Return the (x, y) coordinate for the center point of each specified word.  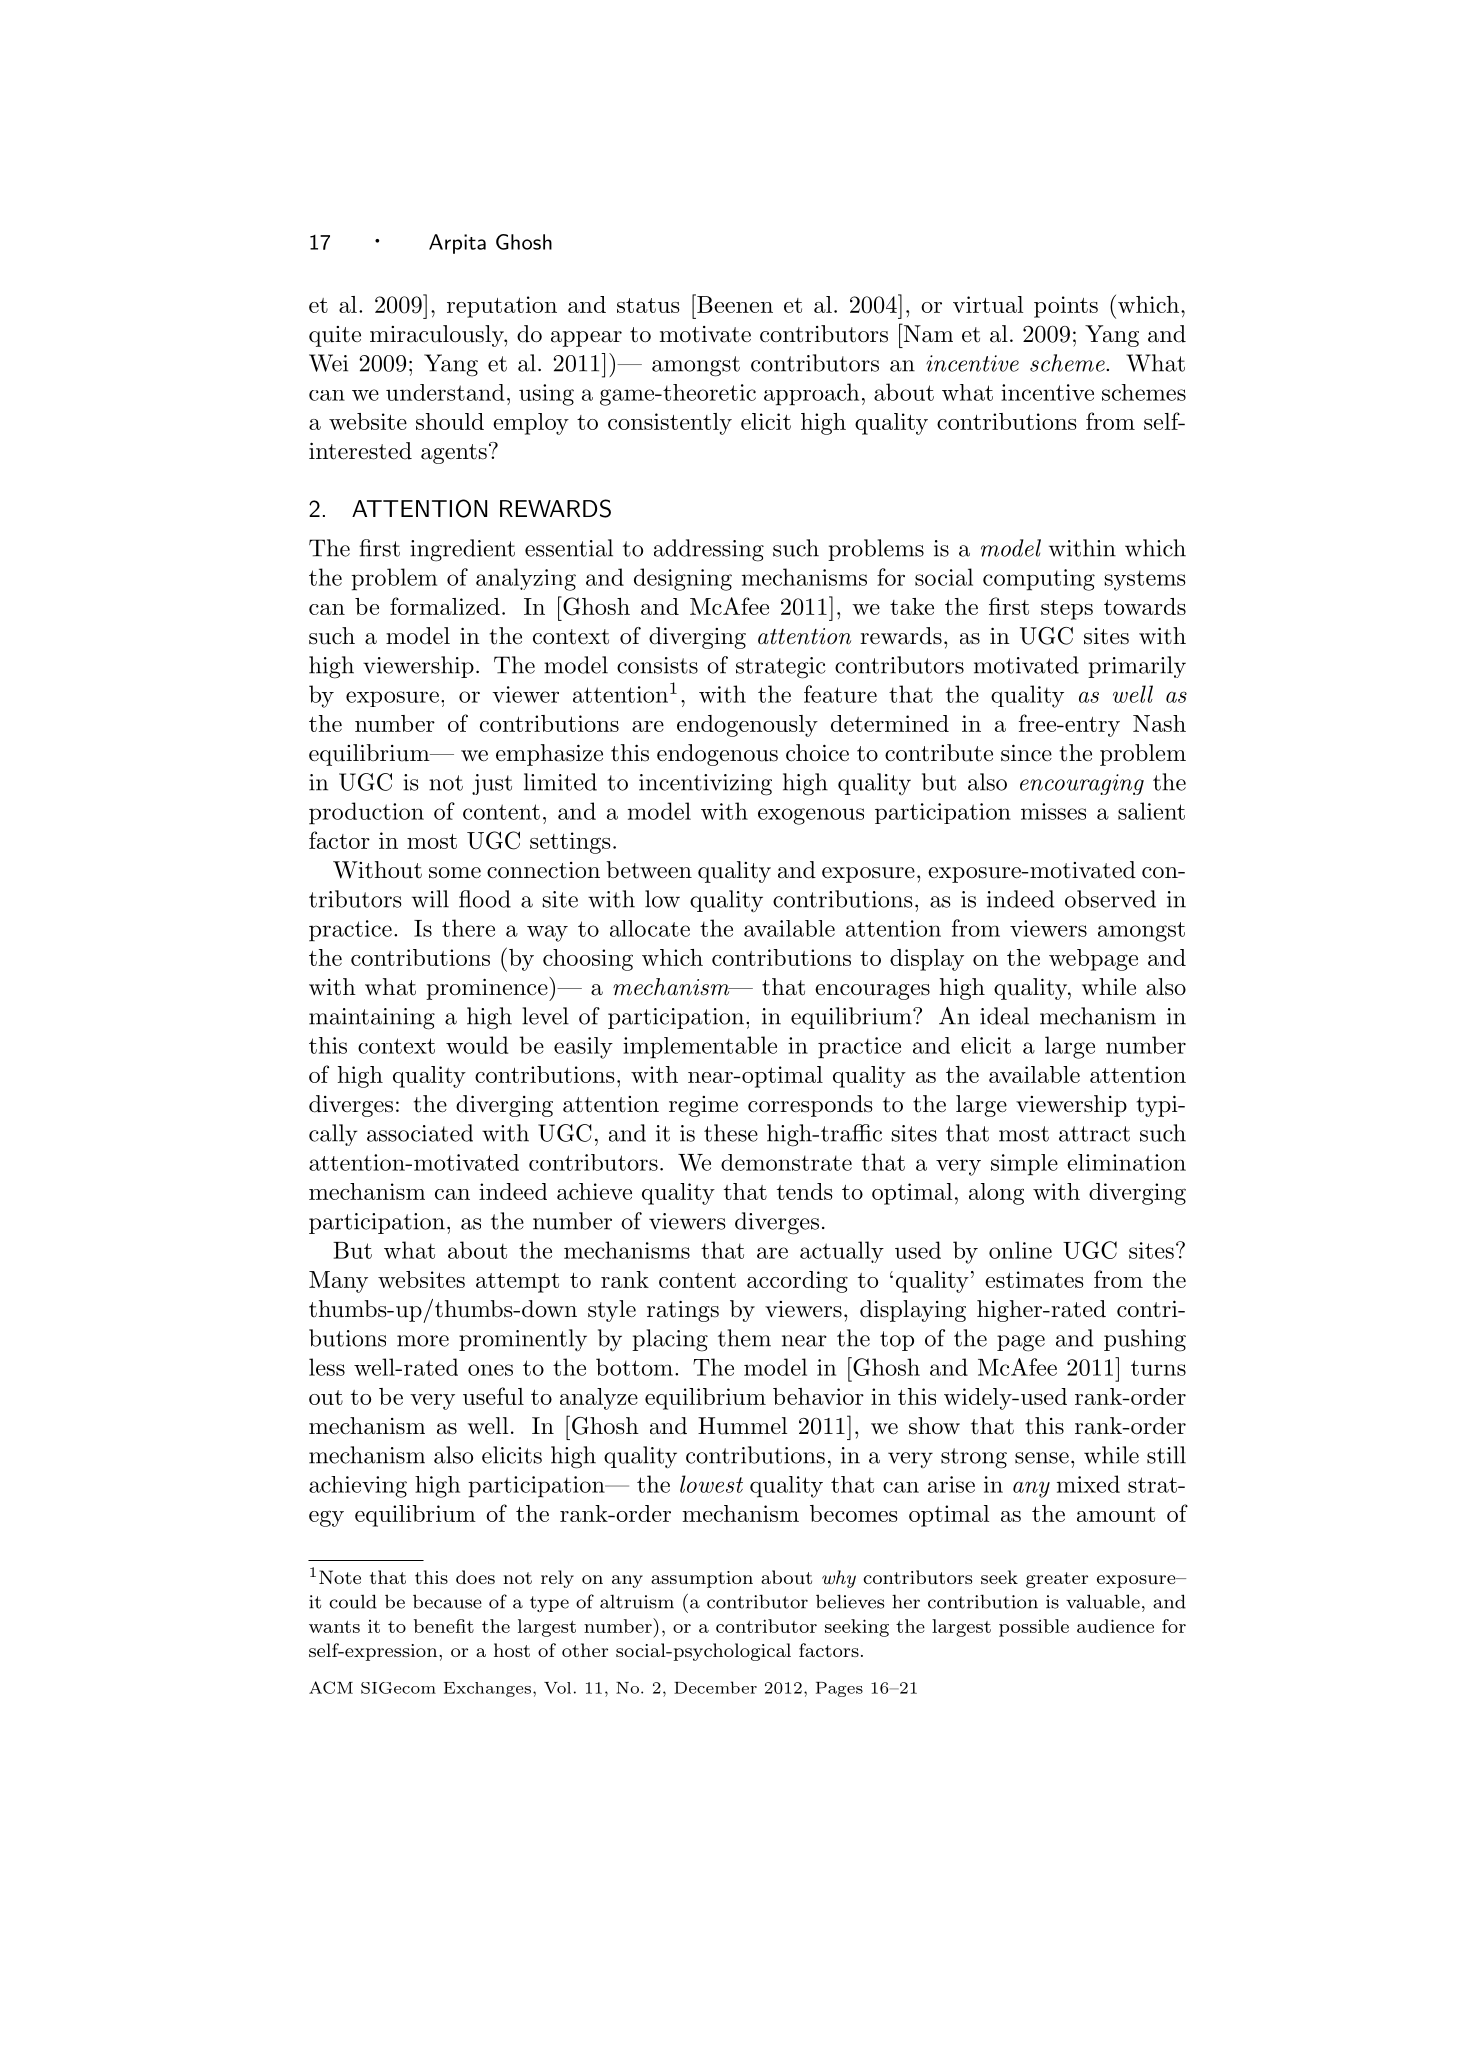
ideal (1004, 1016)
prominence (488, 989)
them (744, 1338)
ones (490, 1370)
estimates (1034, 1279)
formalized (445, 606)
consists (657, 665)
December (715, 1687)
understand (445, 392)
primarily (1137, 667)
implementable (700, 1047)
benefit (444, 1626)
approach (811, 394)
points (1066, 307)
